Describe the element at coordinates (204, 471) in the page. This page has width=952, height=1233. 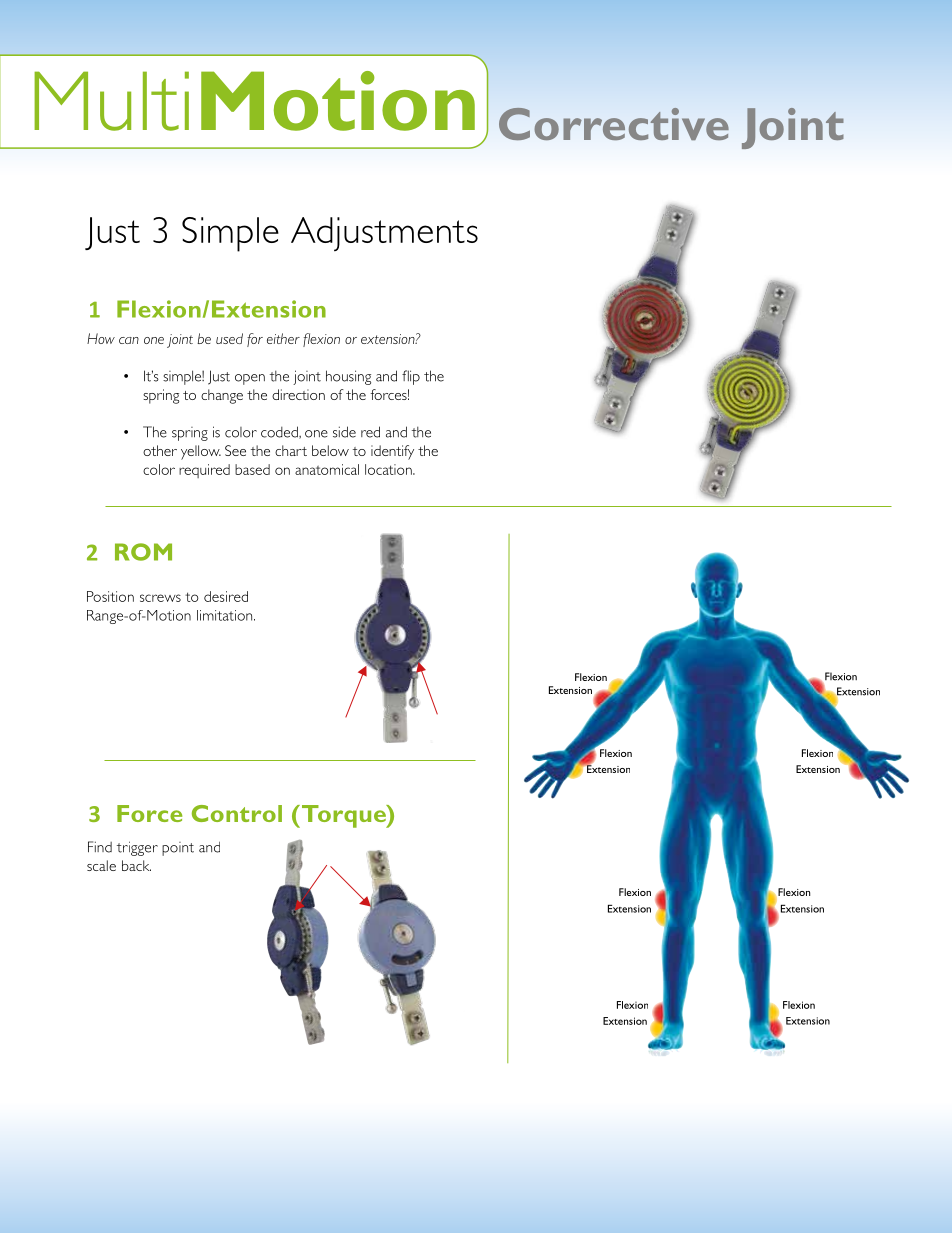
I see `required` at that location.
